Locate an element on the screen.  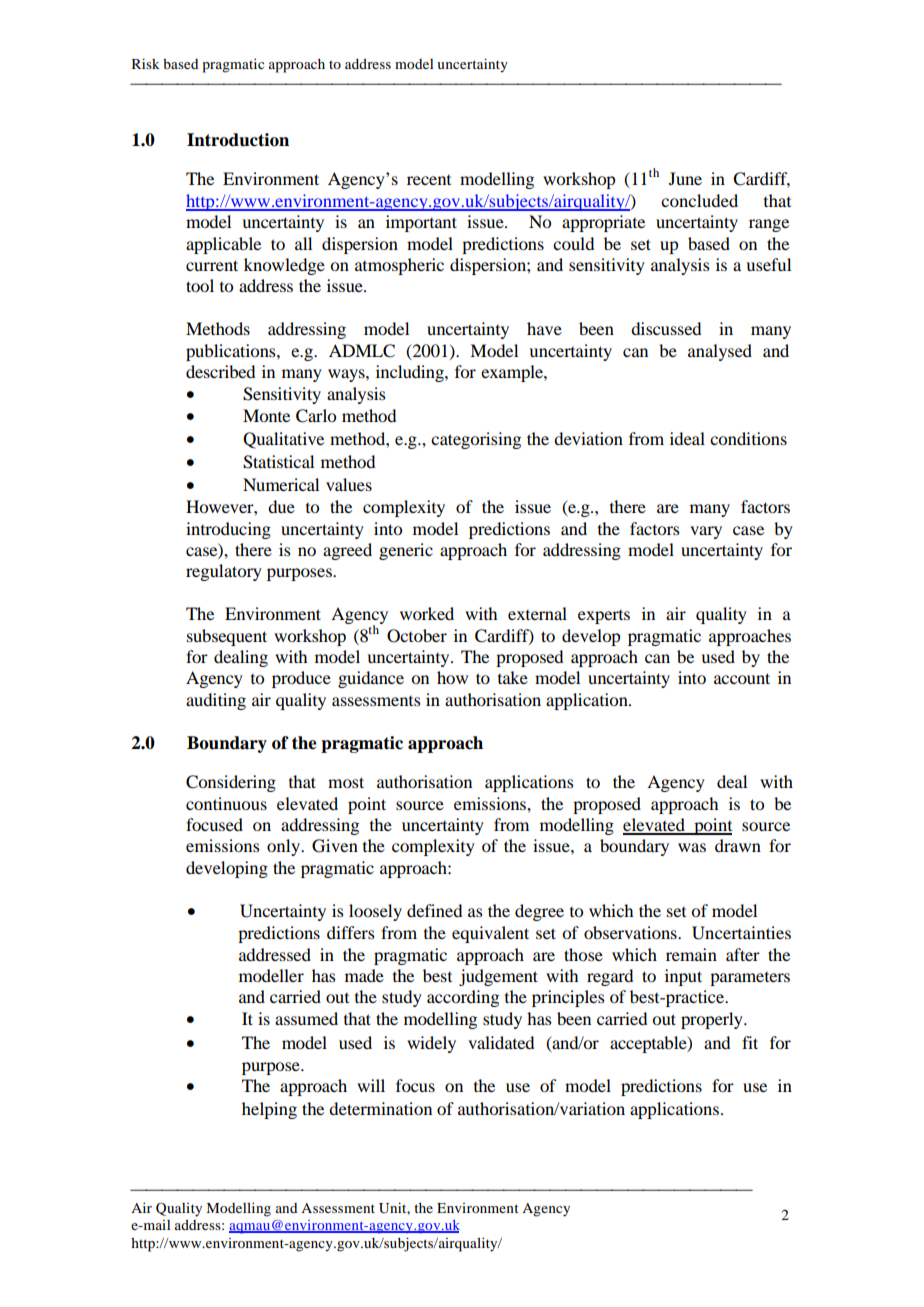
continuous is located at coordinates (226, 803).
